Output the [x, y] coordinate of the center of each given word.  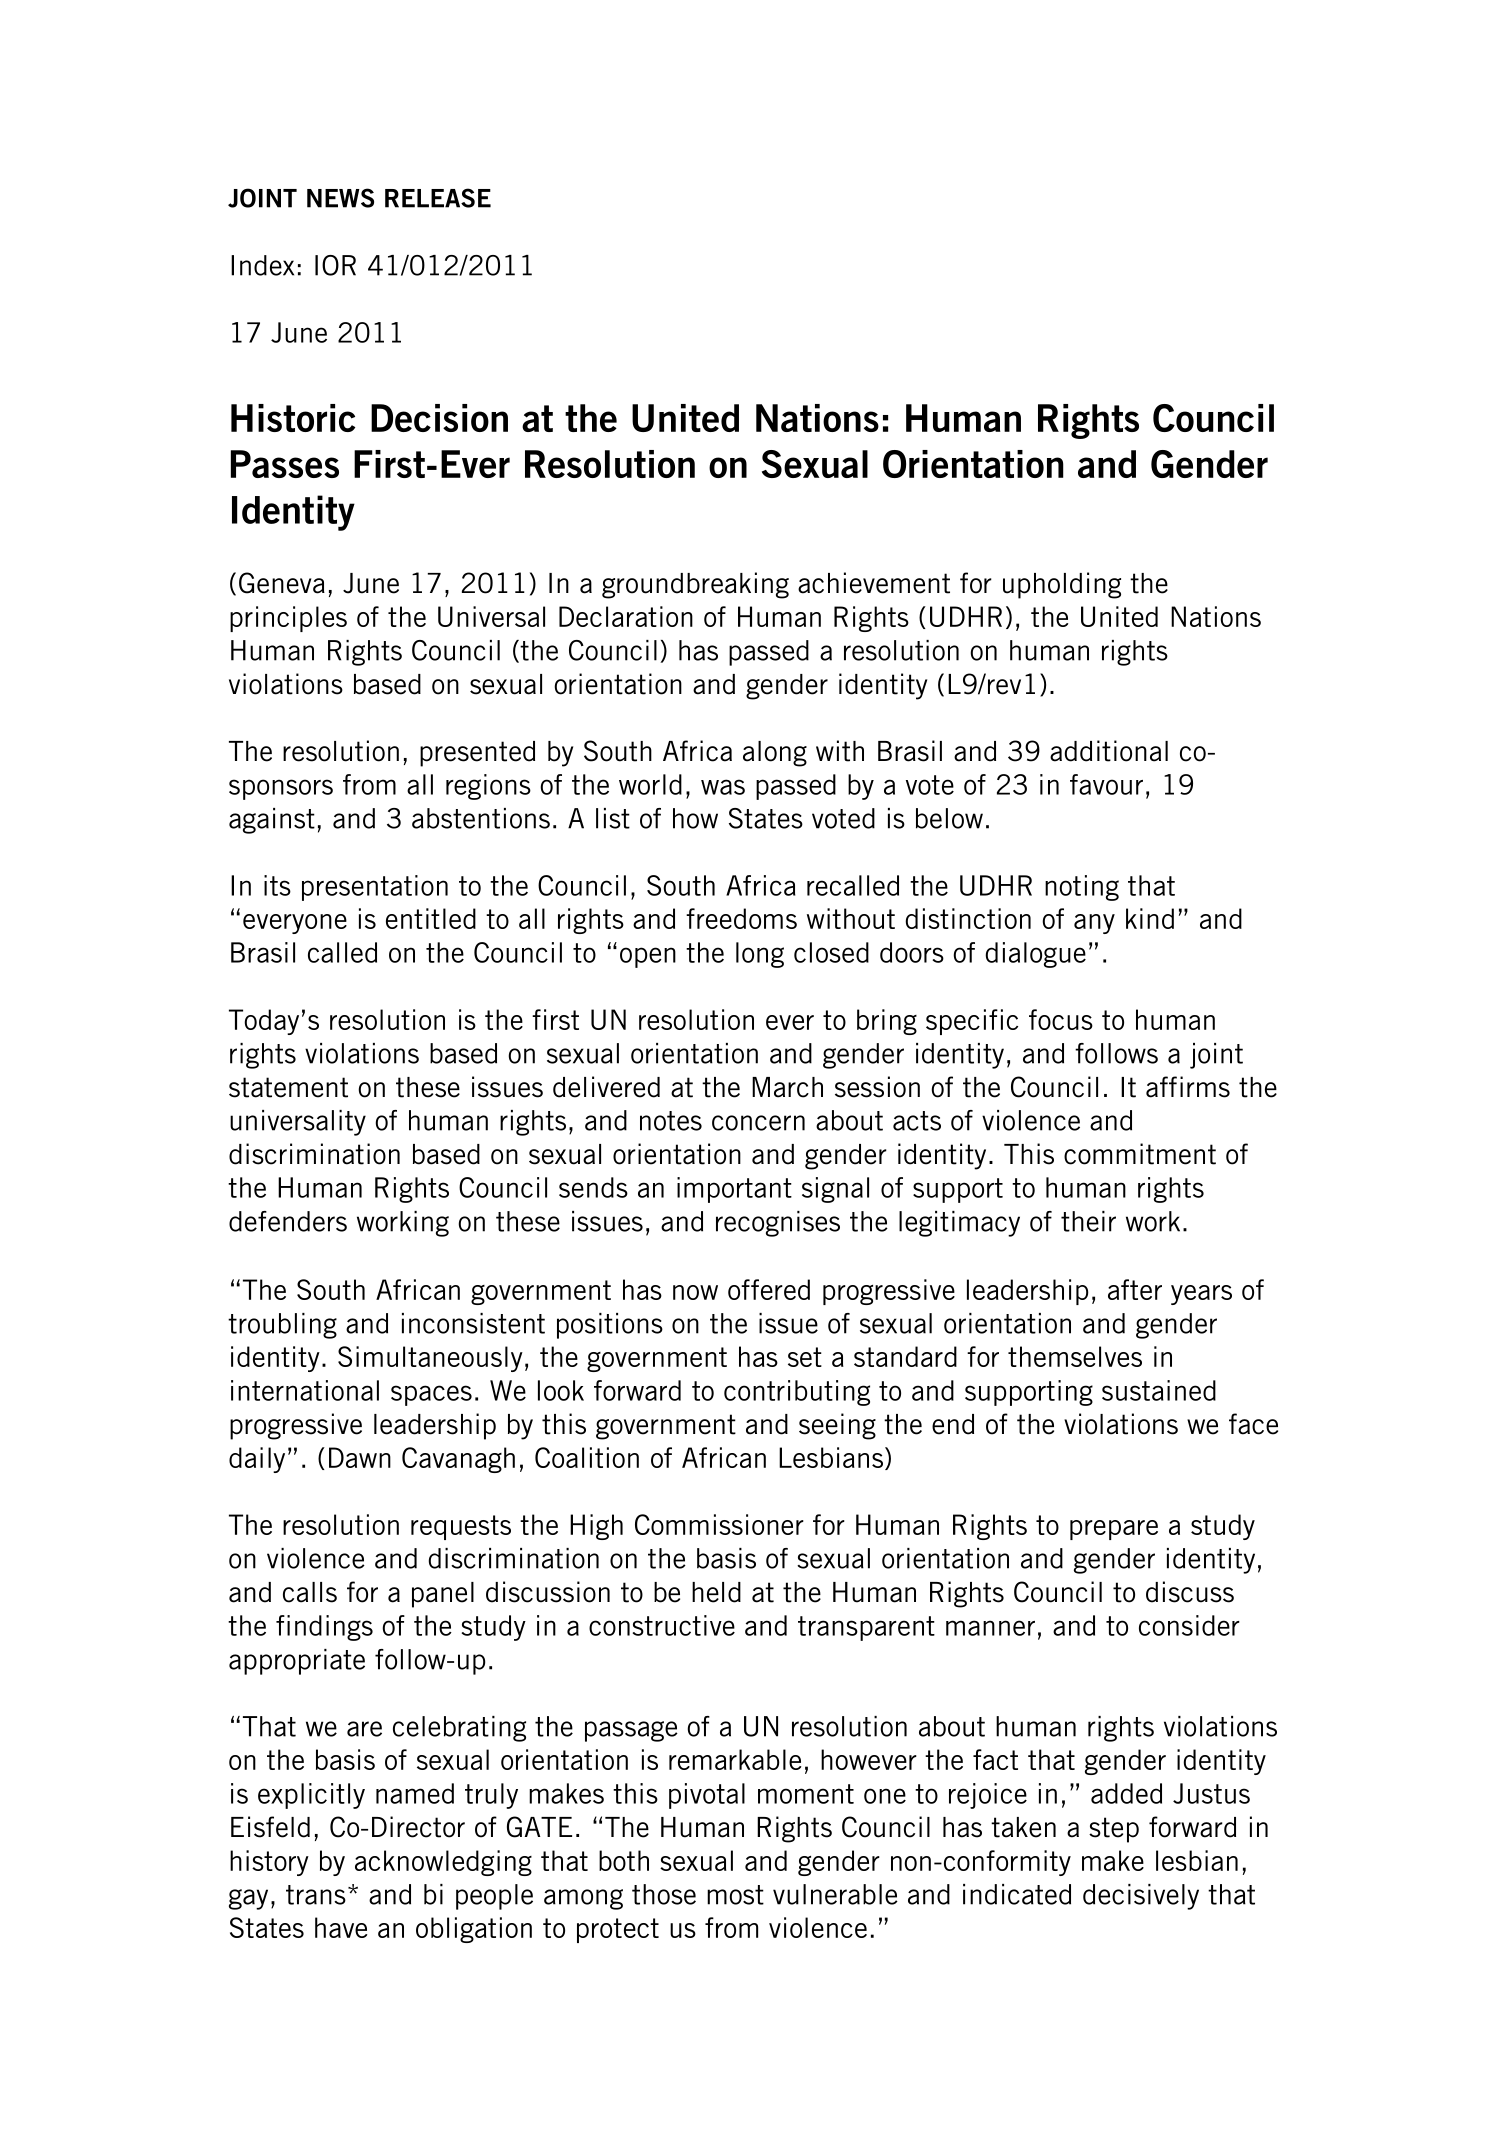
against [272, 821]
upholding [1062, 585]
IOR [335, 265]
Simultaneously [430, 1359]
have [341, 1927]
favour [1106, 784]
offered [769, 1289]
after [1135, 1289]
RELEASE [438, 198]
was [723, 787]
